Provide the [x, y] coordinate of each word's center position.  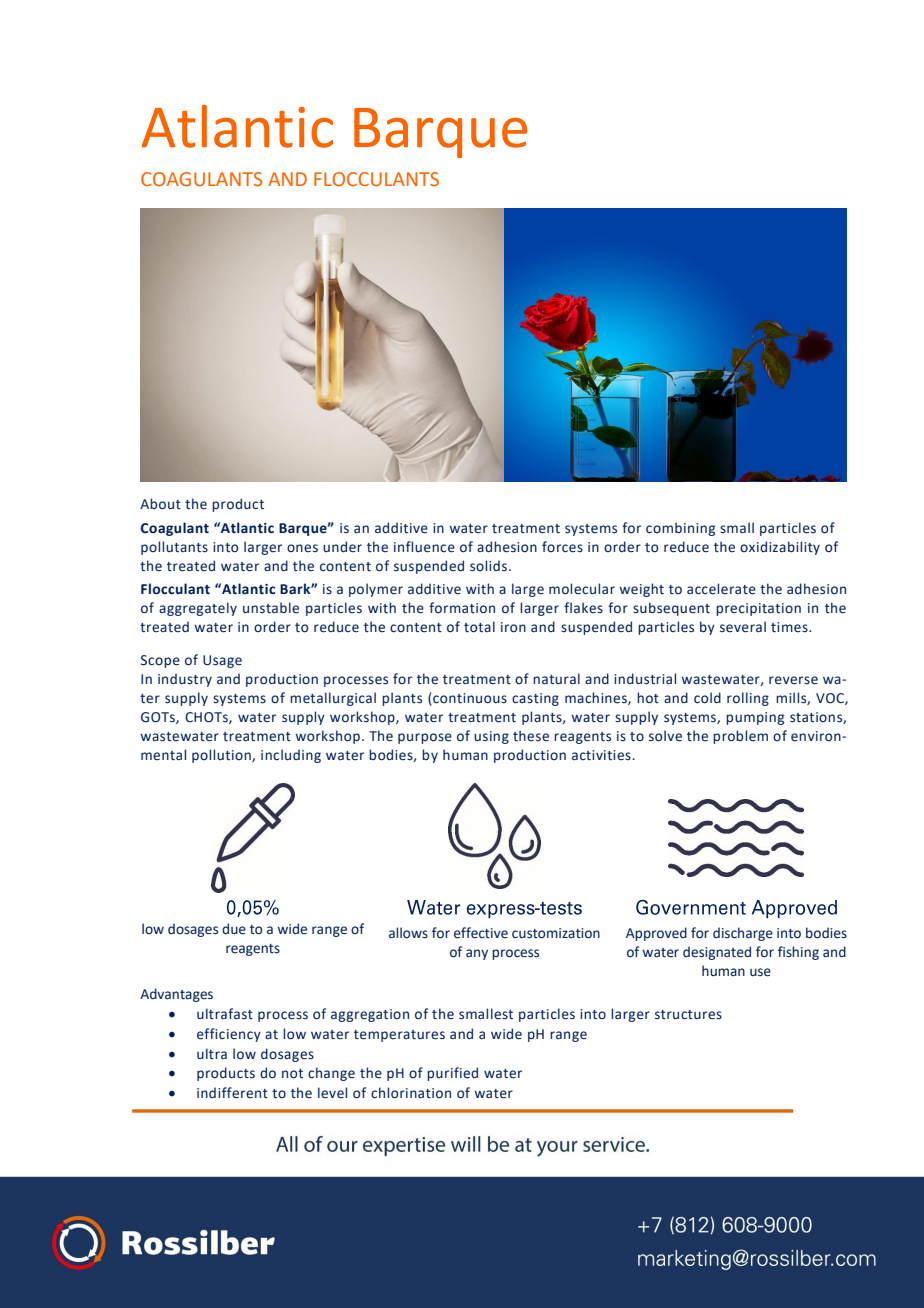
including [291, 756]
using [491, 737]
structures [688, 1015]
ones [302, 548]
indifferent [232, 1093]
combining [680, 529]
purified [452, 1074]
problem [740, 737]
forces [562, 547]
